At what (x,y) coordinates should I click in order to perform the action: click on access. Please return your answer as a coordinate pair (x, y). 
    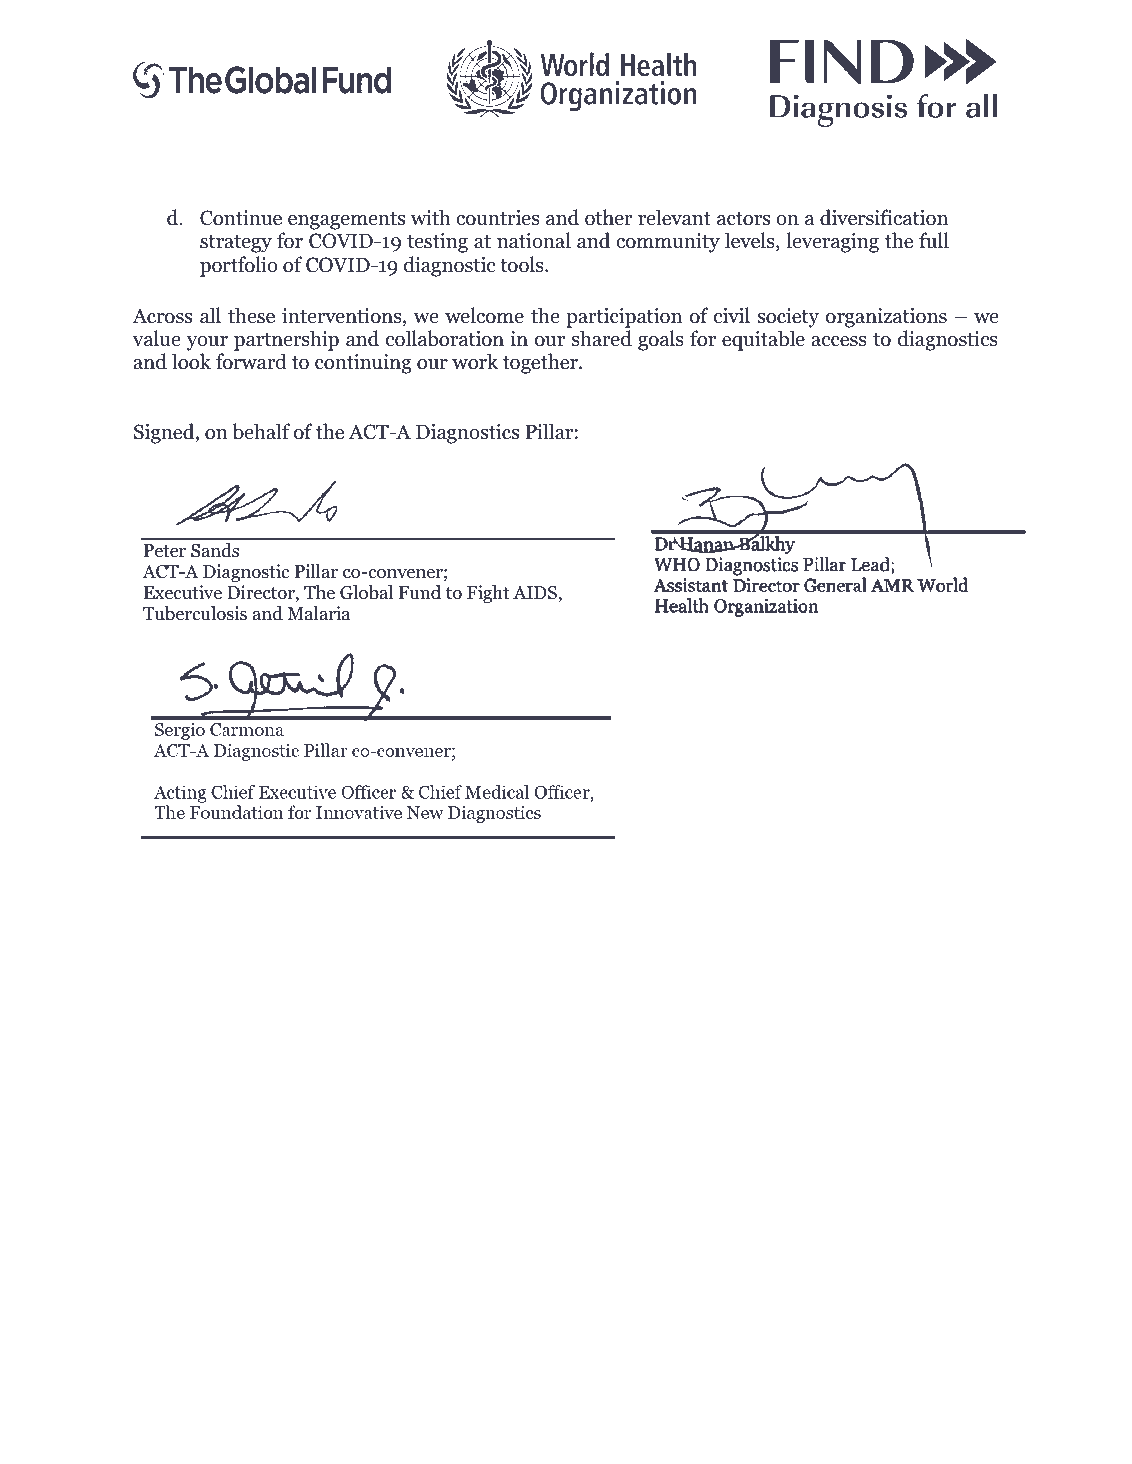
    Looking at the image, I should click on (839, 341).
